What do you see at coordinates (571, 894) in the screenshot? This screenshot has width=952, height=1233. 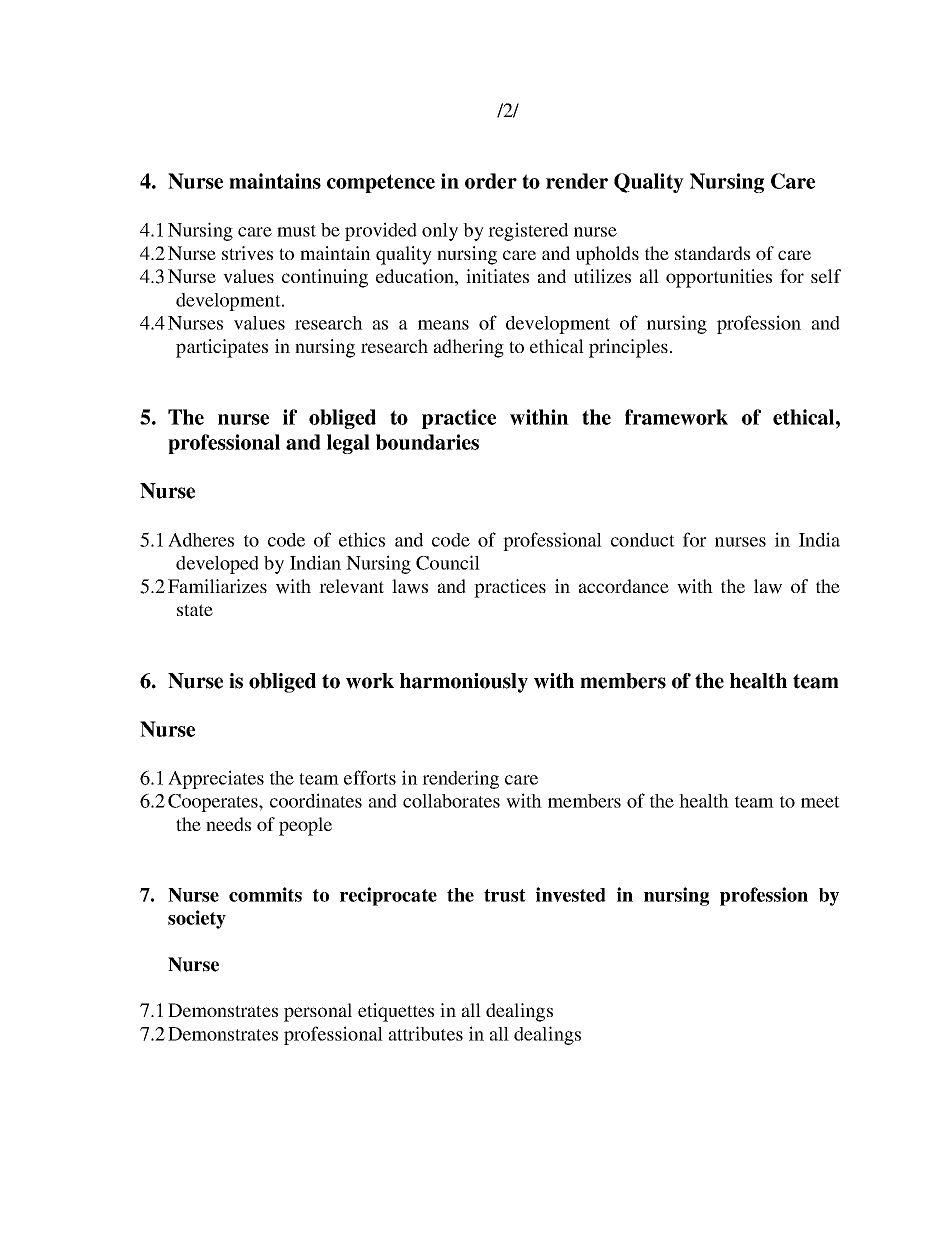 I see `invested` at bounding box center [571, 894].
